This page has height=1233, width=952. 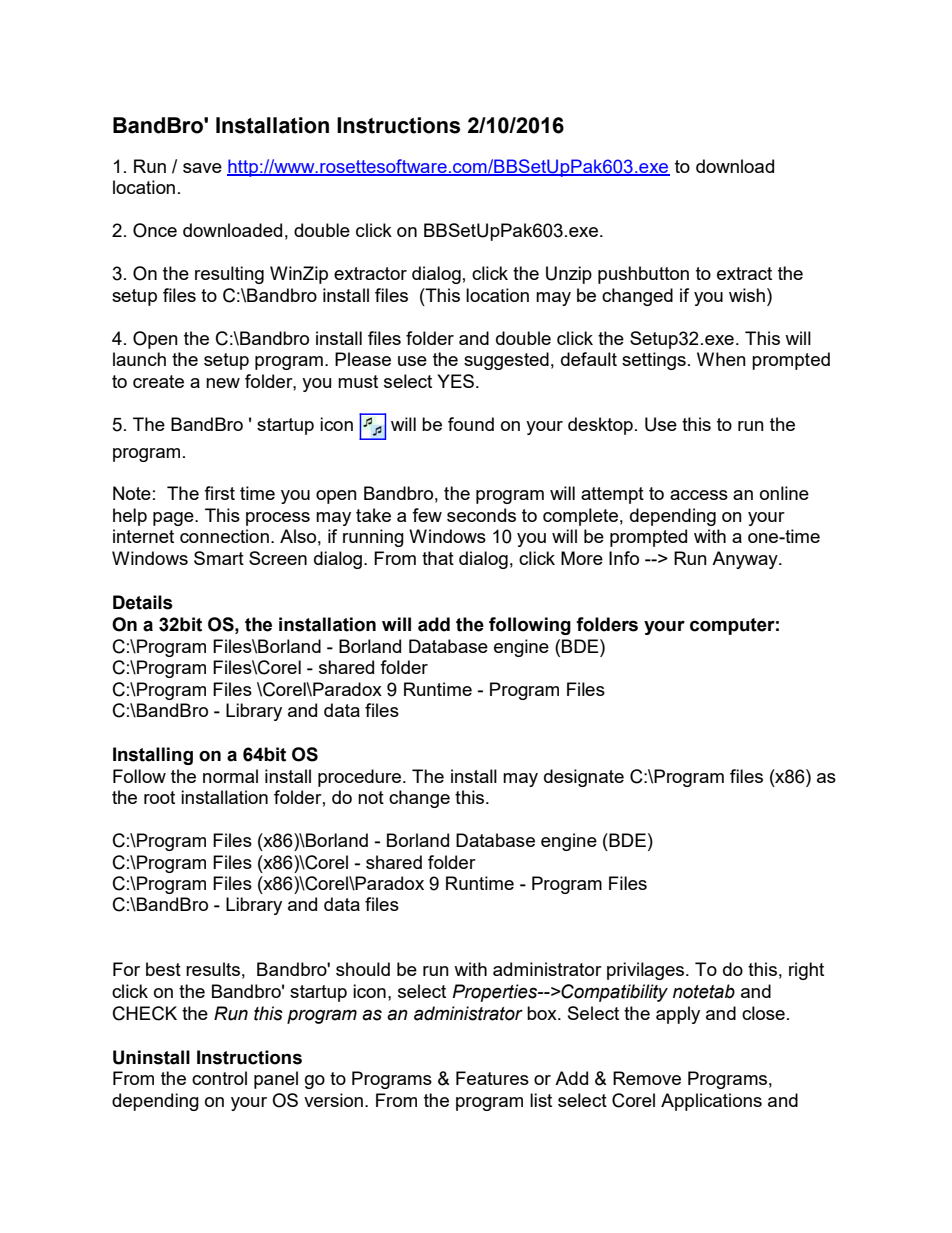 What do you see at coordinates (219, 1078) in the page?
I see `control` at bounding box center [219, 1078].
